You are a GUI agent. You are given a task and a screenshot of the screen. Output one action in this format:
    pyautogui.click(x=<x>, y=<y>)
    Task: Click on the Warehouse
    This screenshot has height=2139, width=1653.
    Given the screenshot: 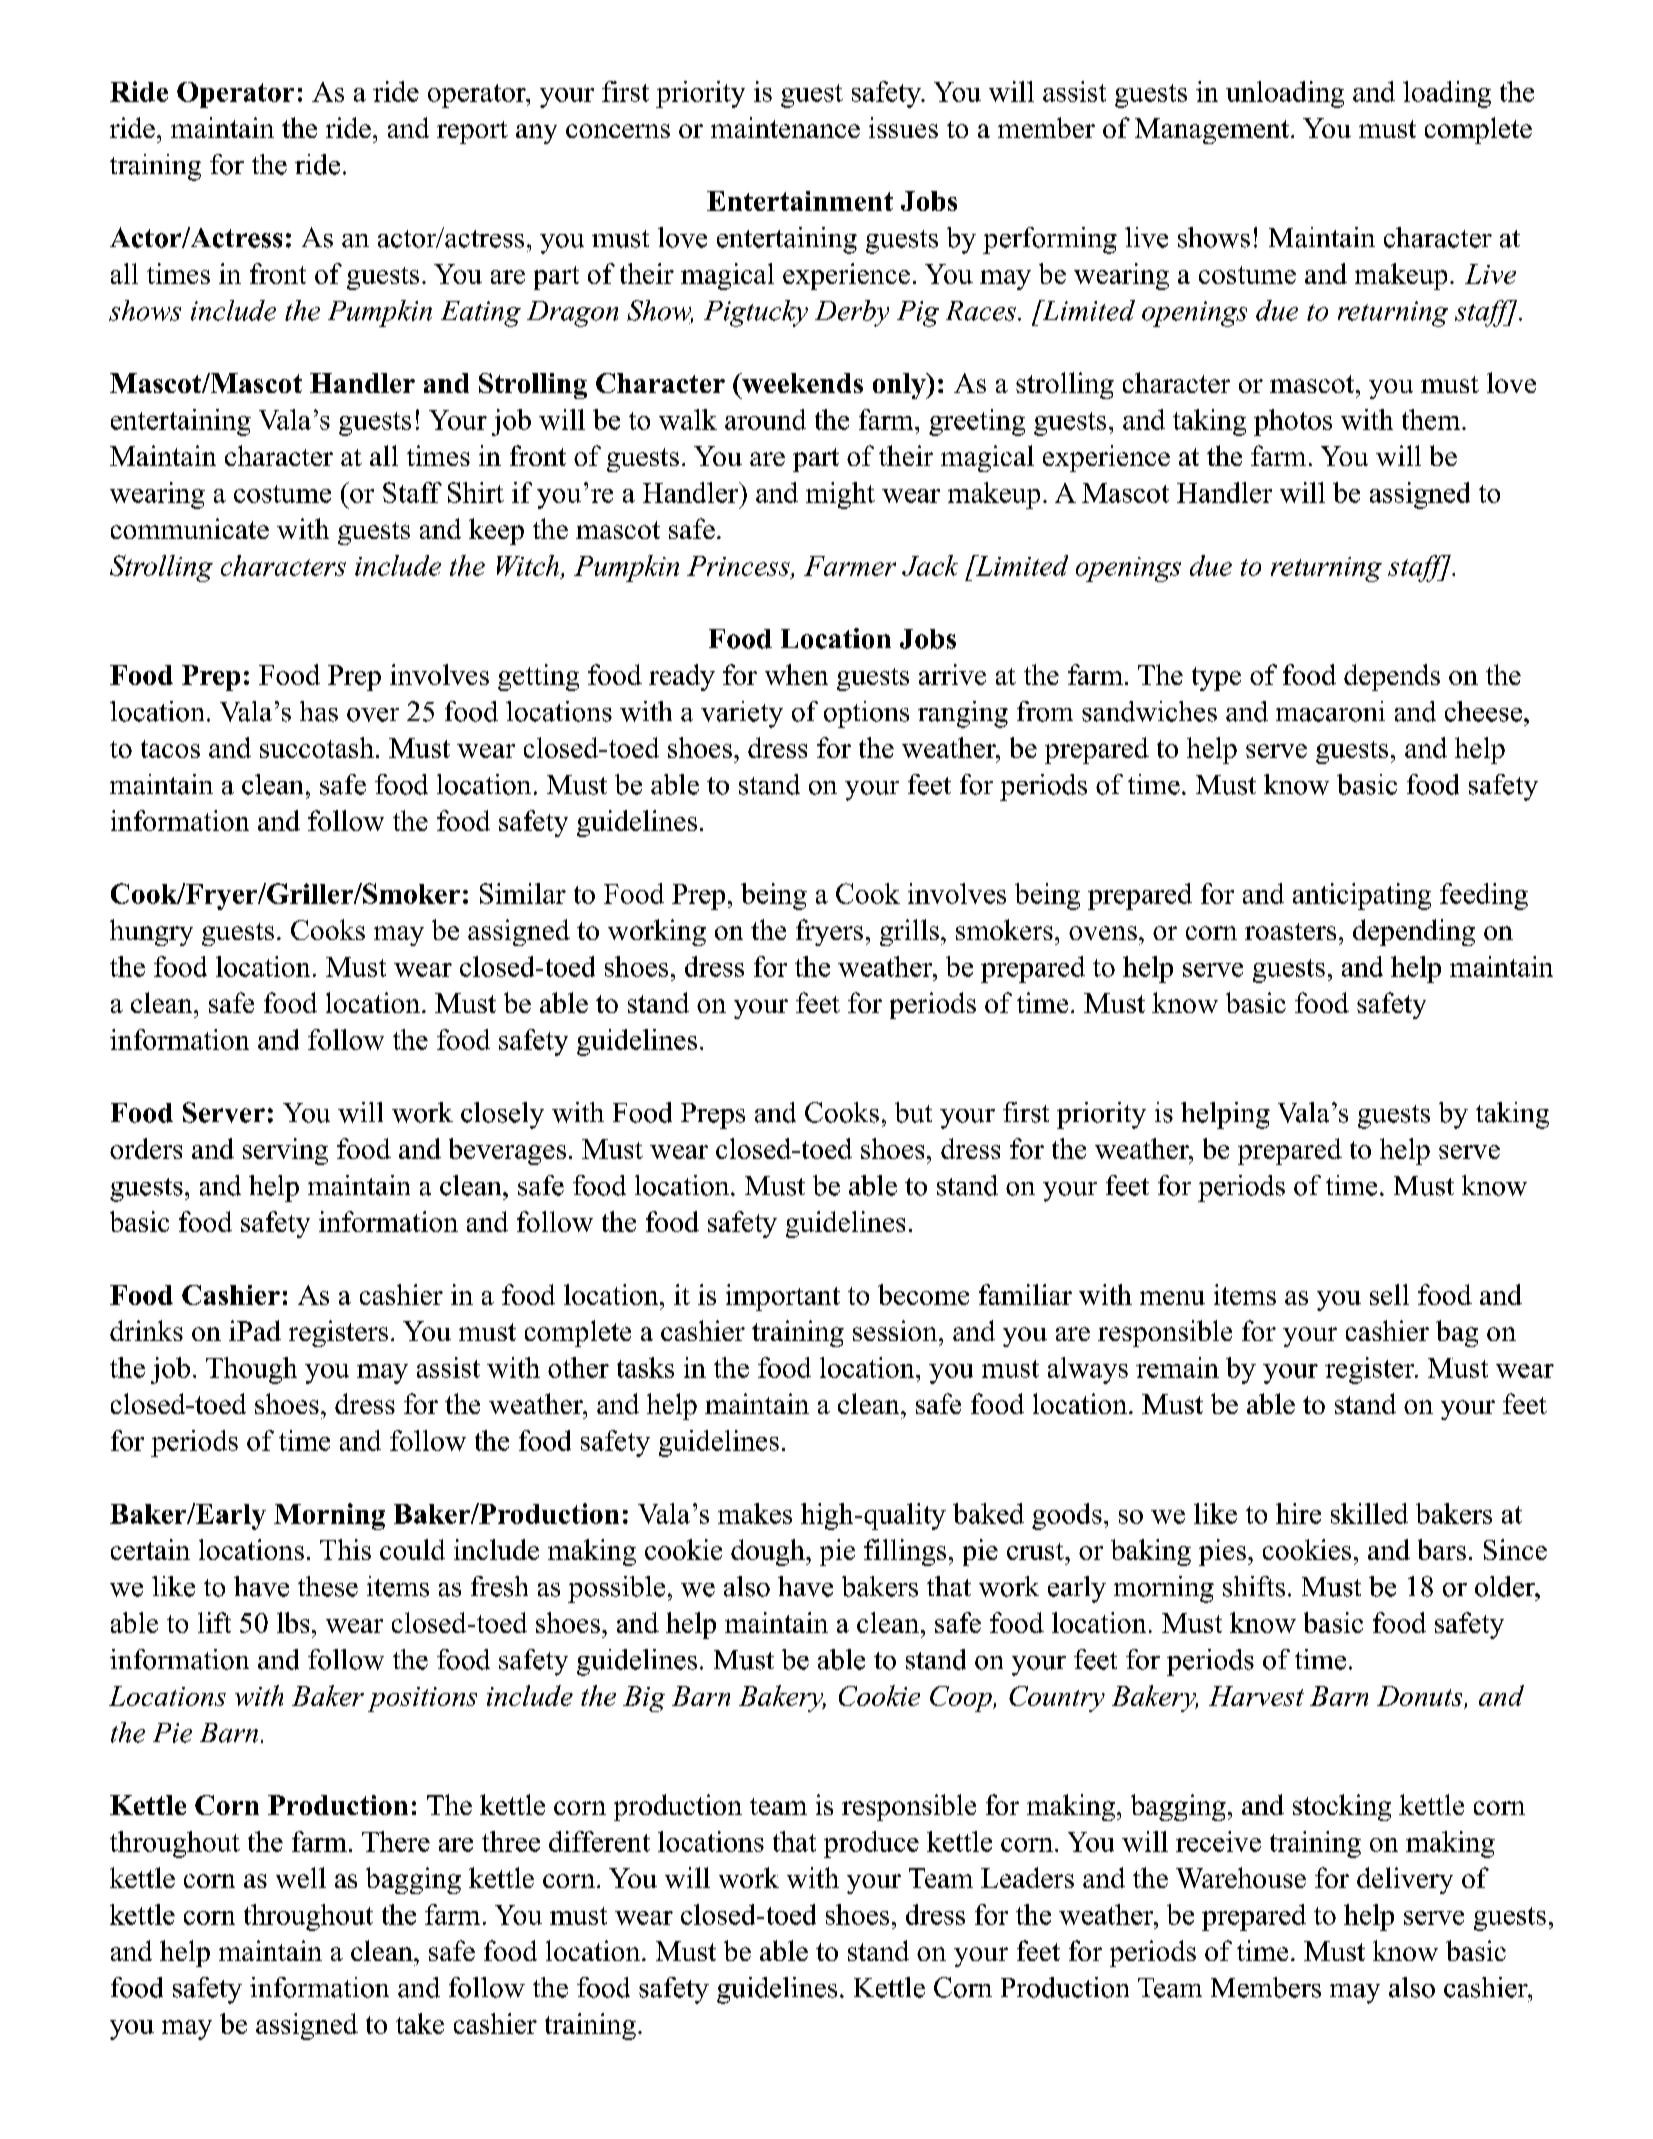 What is the action you would take?
    pyautogui.click(x=1241, y=1877)
